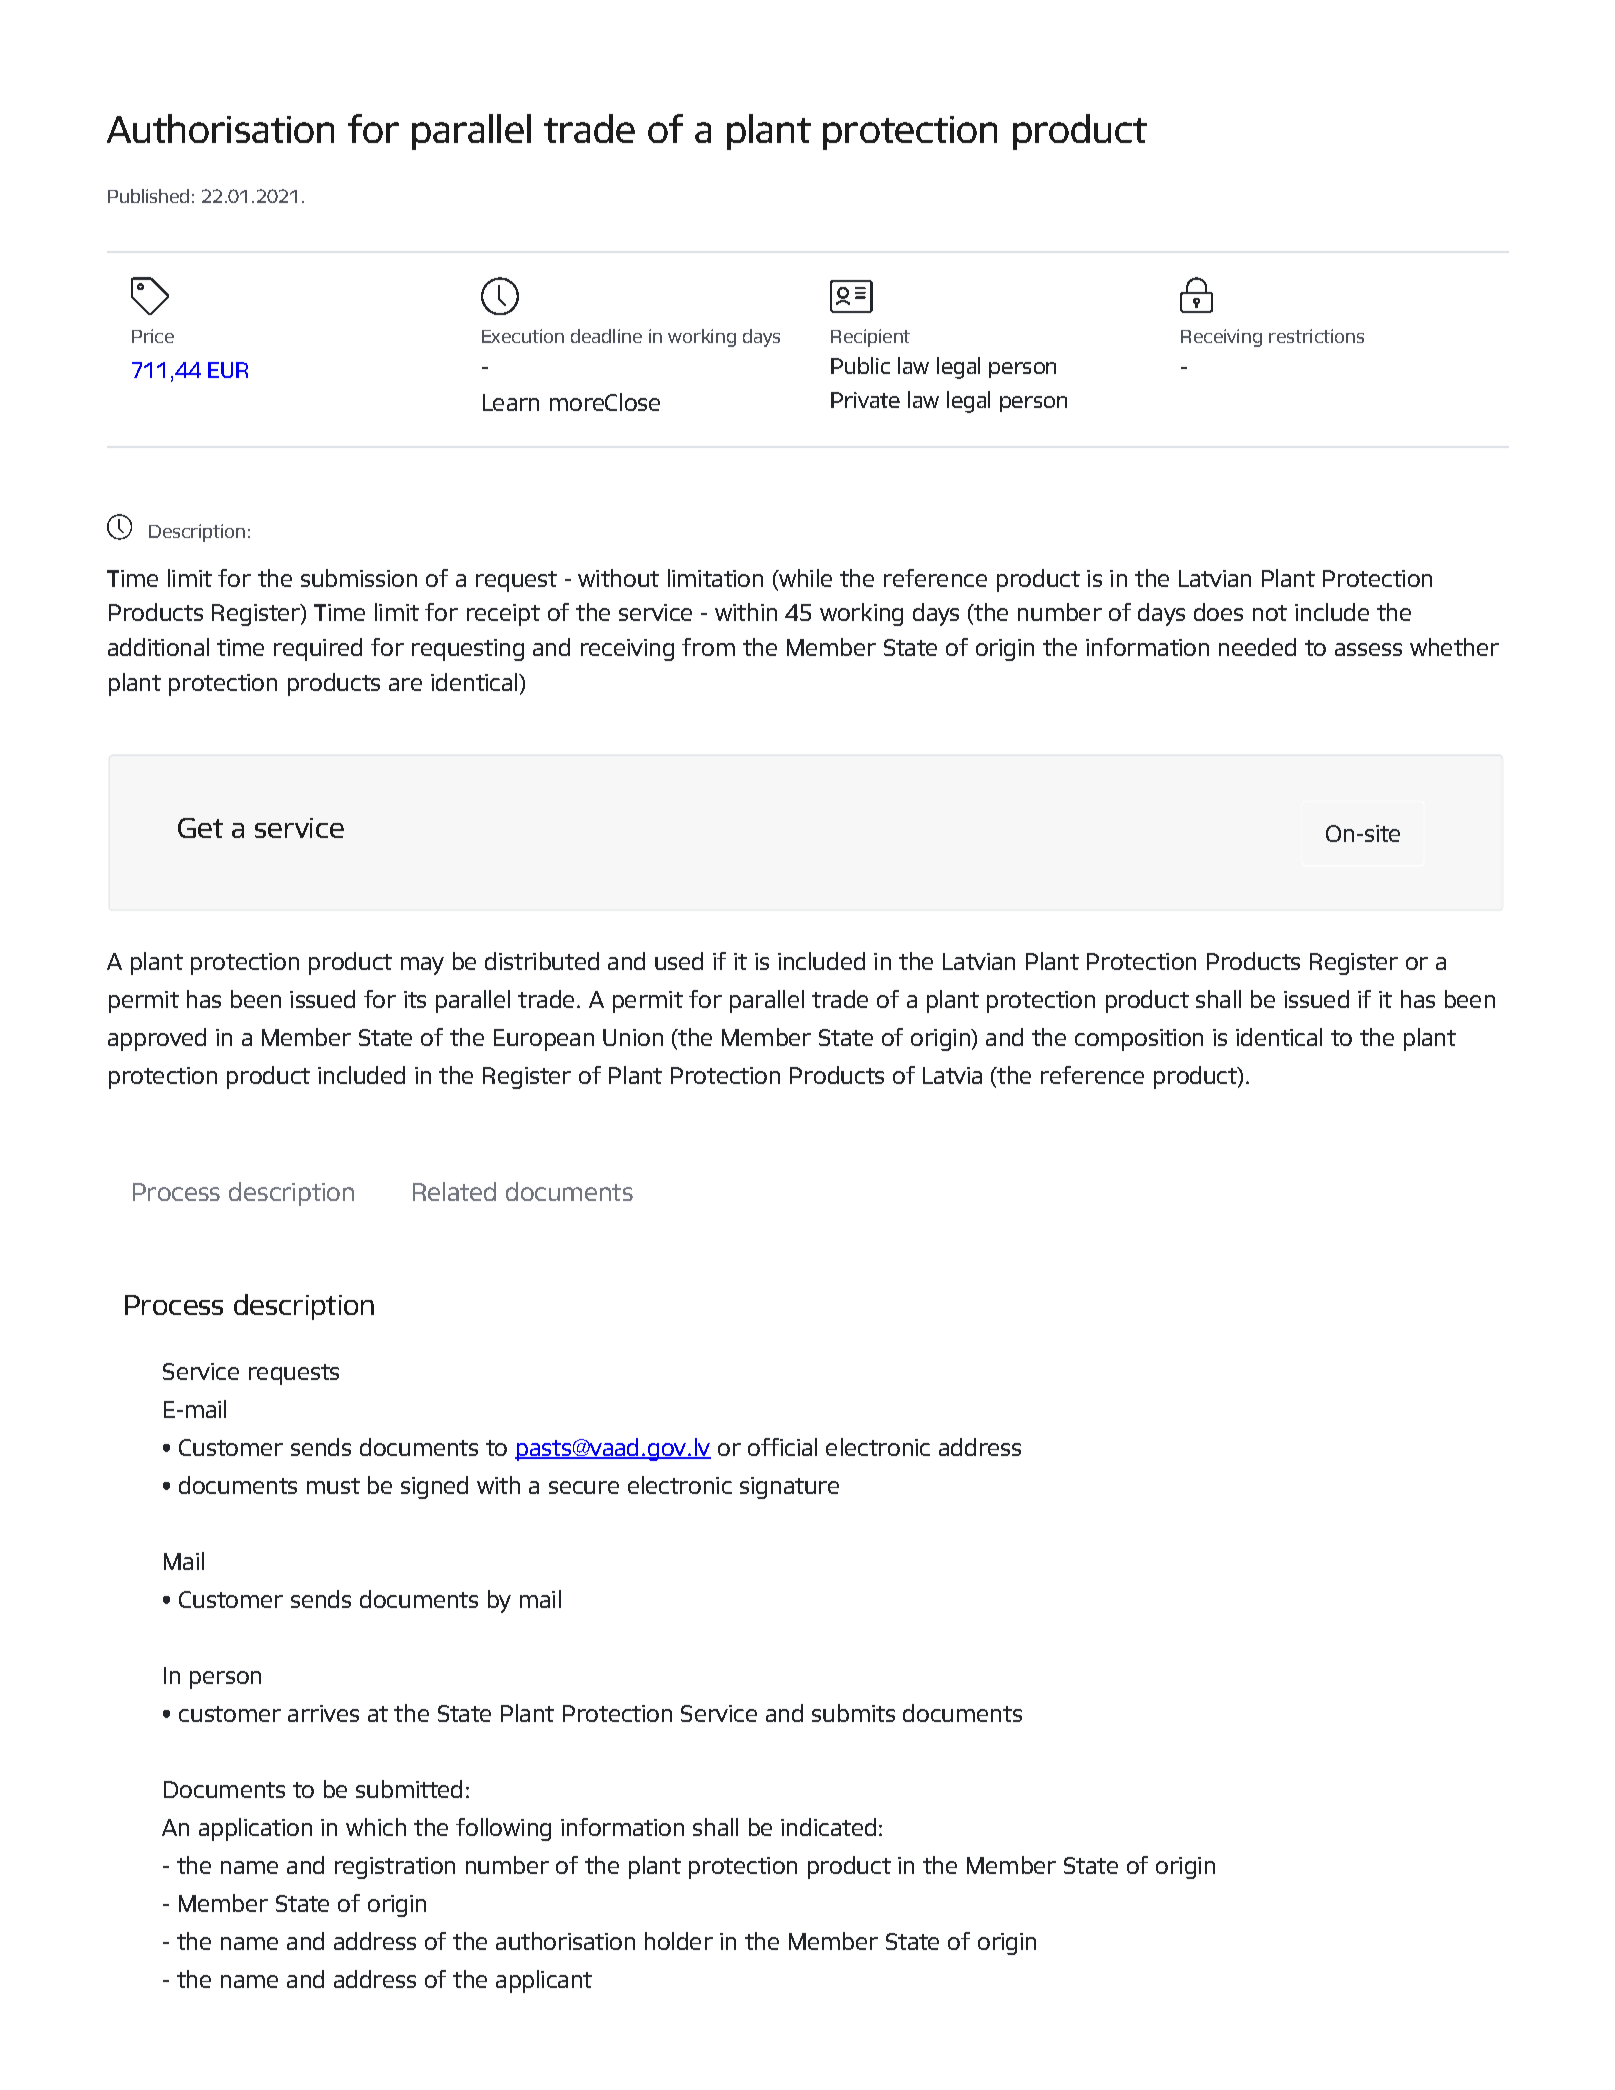 The height and width of the image is (2090, 1615). What do you see at coordinates (157, 1039) in the image?
I see `approved` at bounding box center [157, 1039].
